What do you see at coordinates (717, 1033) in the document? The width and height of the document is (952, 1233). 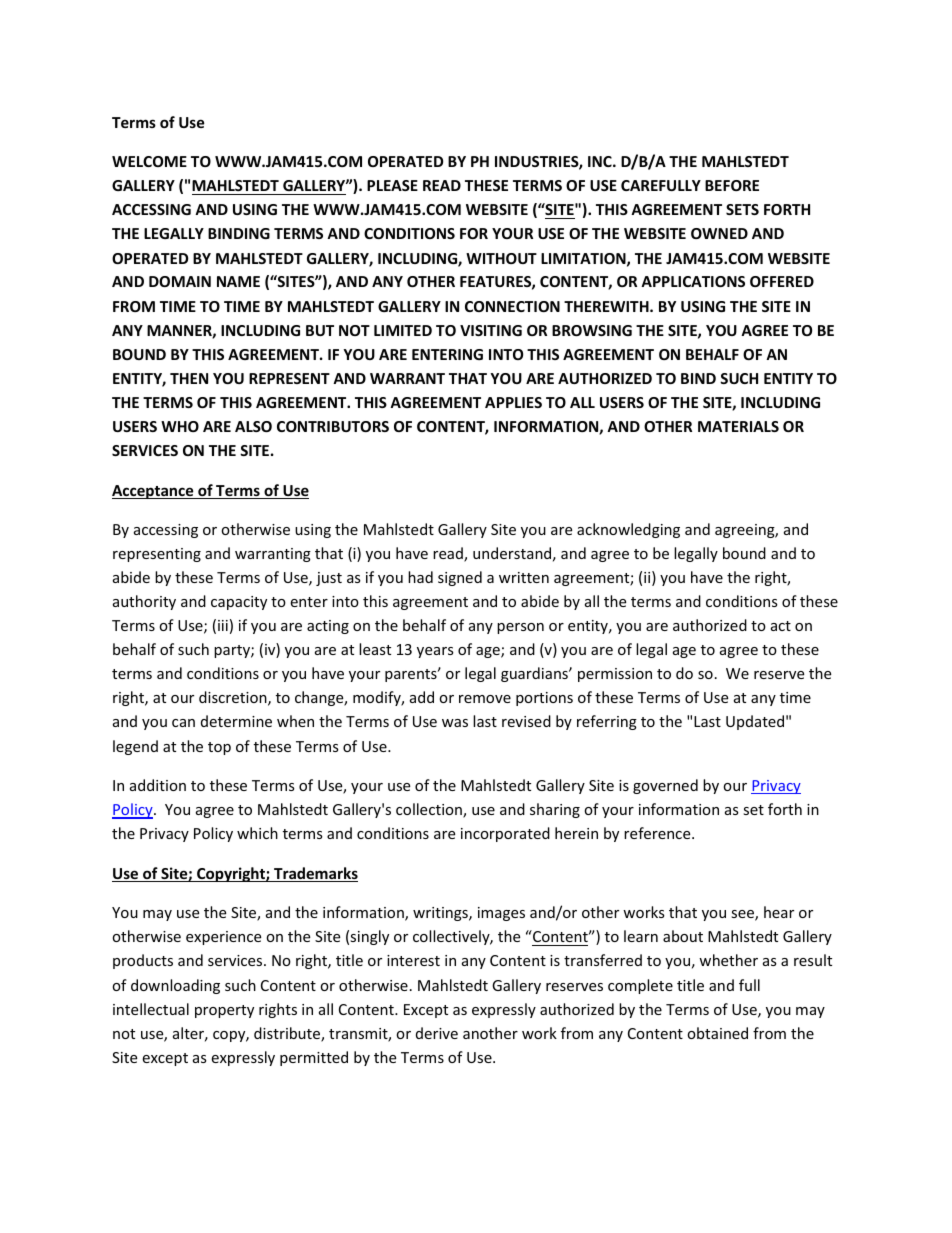 I see `obtained` at bounding box center [717, 1033].
